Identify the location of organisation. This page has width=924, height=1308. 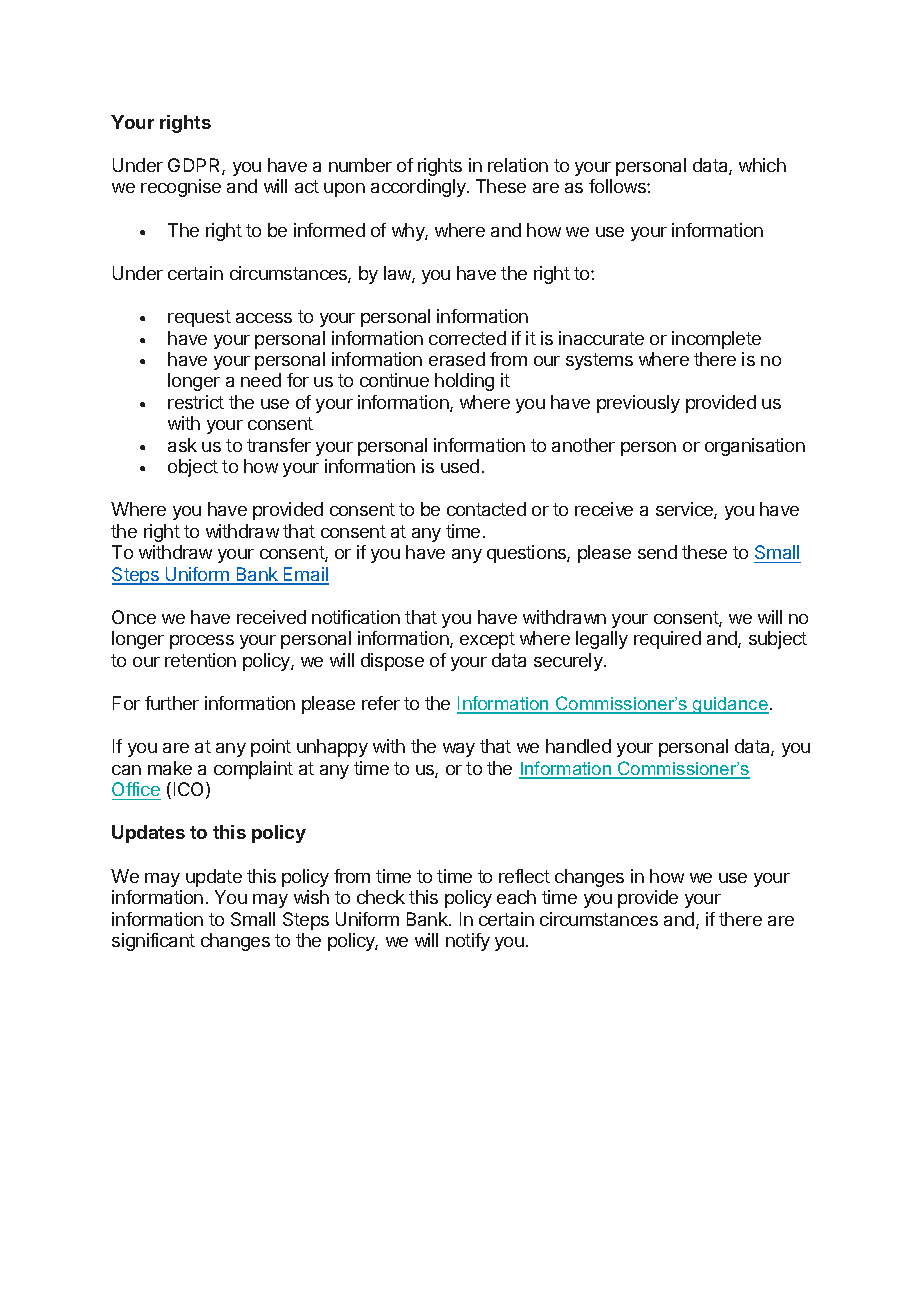
(755, 447).
